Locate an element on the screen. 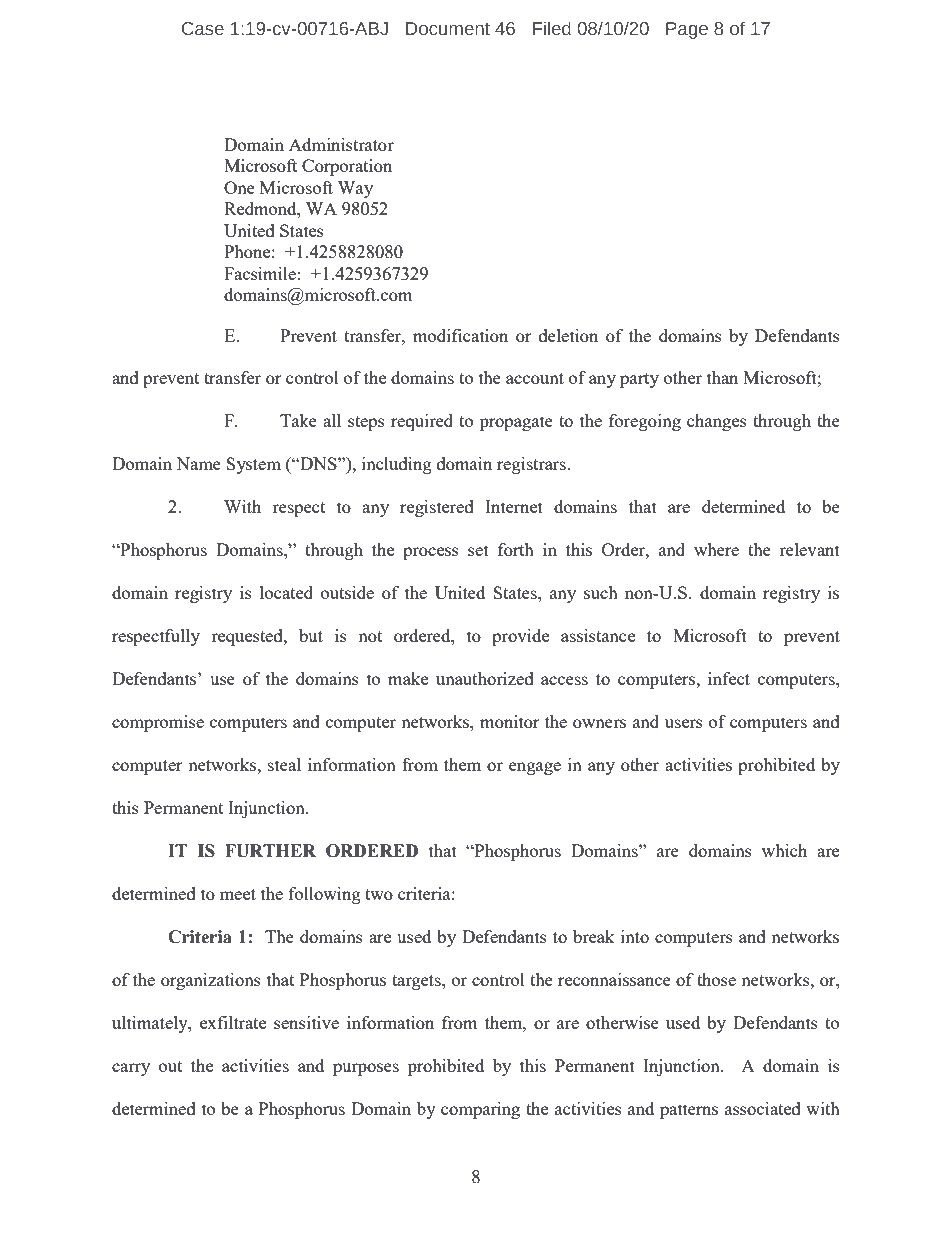  propagate is located at coordinates (516, 423).
